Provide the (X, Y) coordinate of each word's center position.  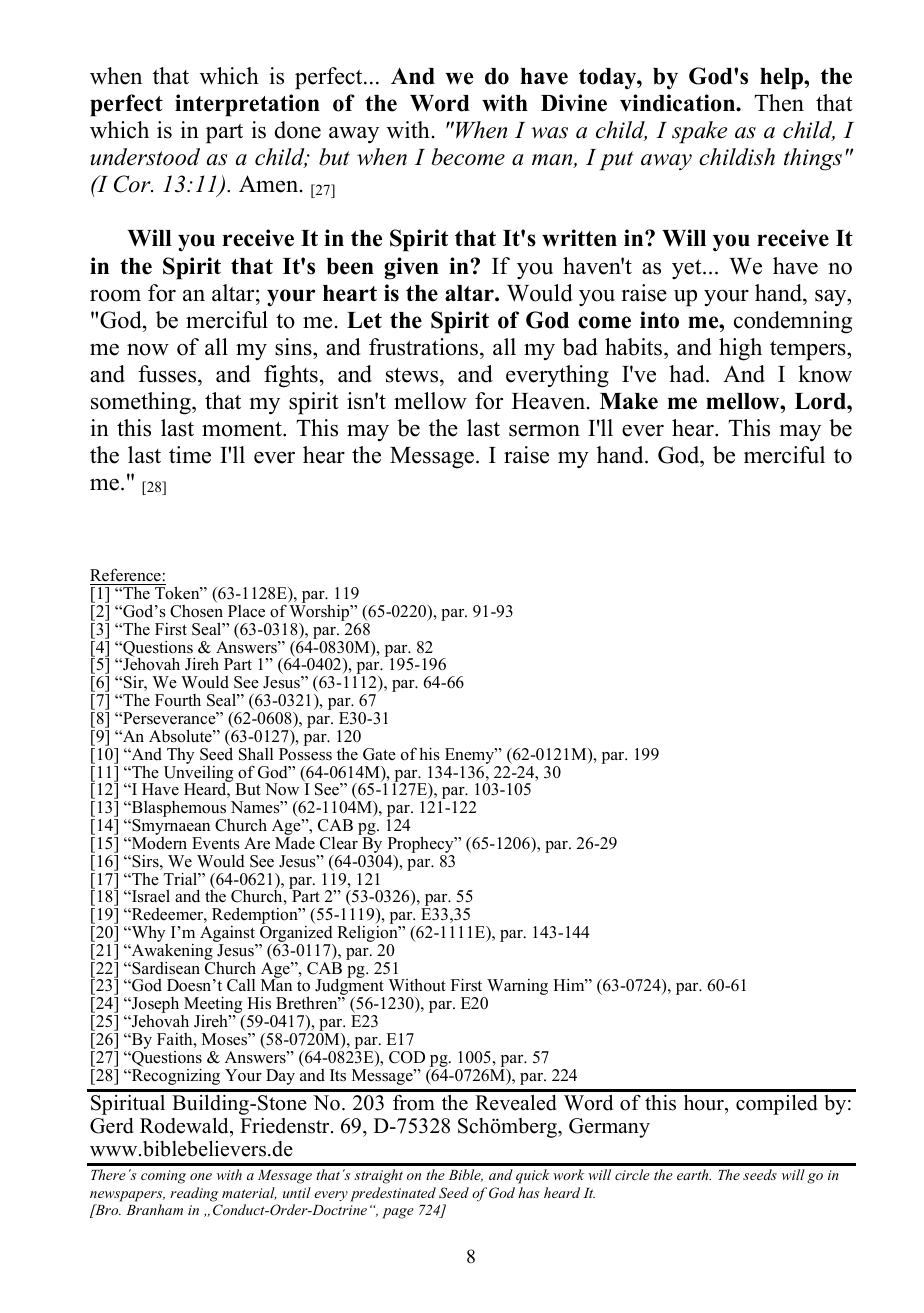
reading (194, 1194)
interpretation (247, 105)
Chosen (196, 611)
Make (629, 401)
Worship (320, 614)
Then (779, 103)
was (549, 133)
